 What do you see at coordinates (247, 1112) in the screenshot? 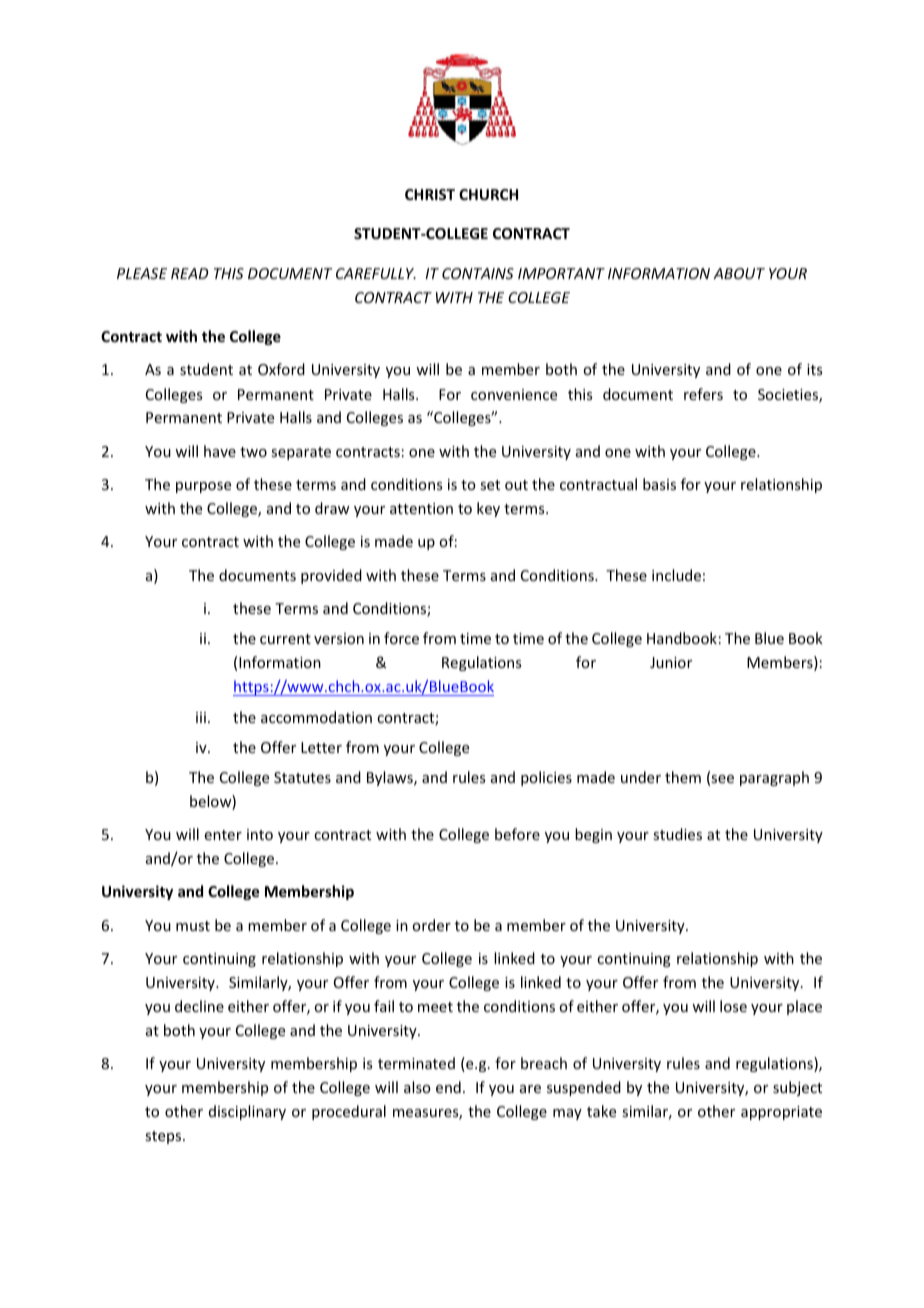
I see `disciplinary` at bounding box center [247, 1112].
